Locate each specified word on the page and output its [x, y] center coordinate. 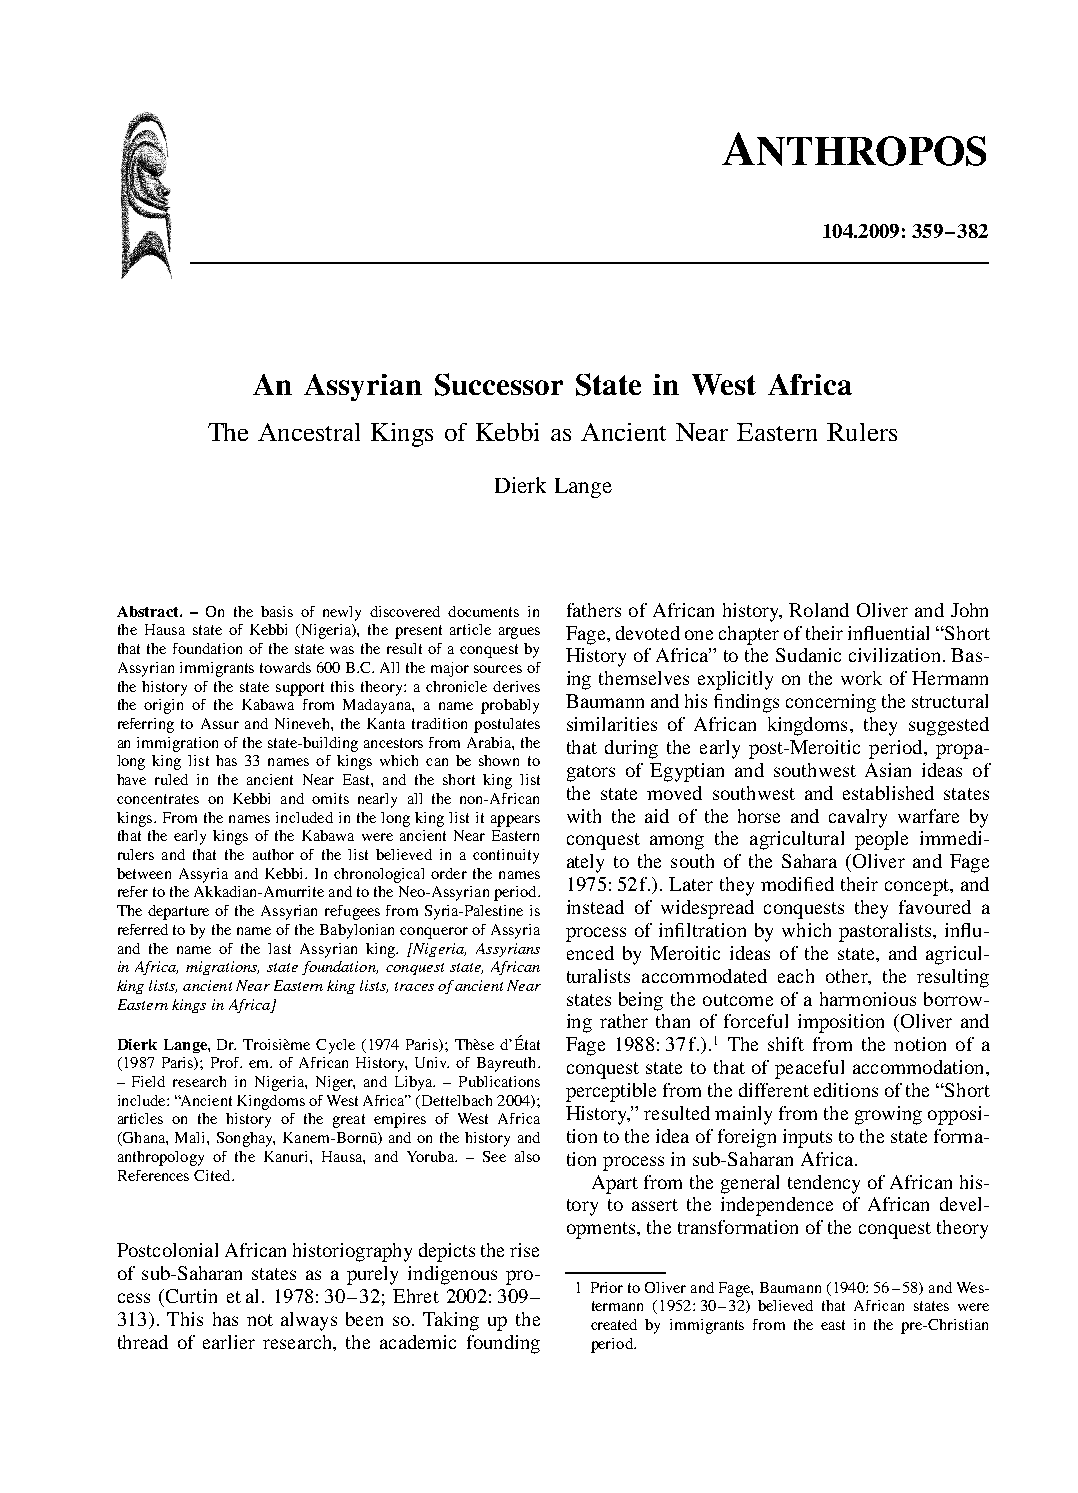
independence [777, 1206]
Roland [819, 610]
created [614, 1324]
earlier [229, 1342]
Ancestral [309, 432]
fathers [594, 610]
